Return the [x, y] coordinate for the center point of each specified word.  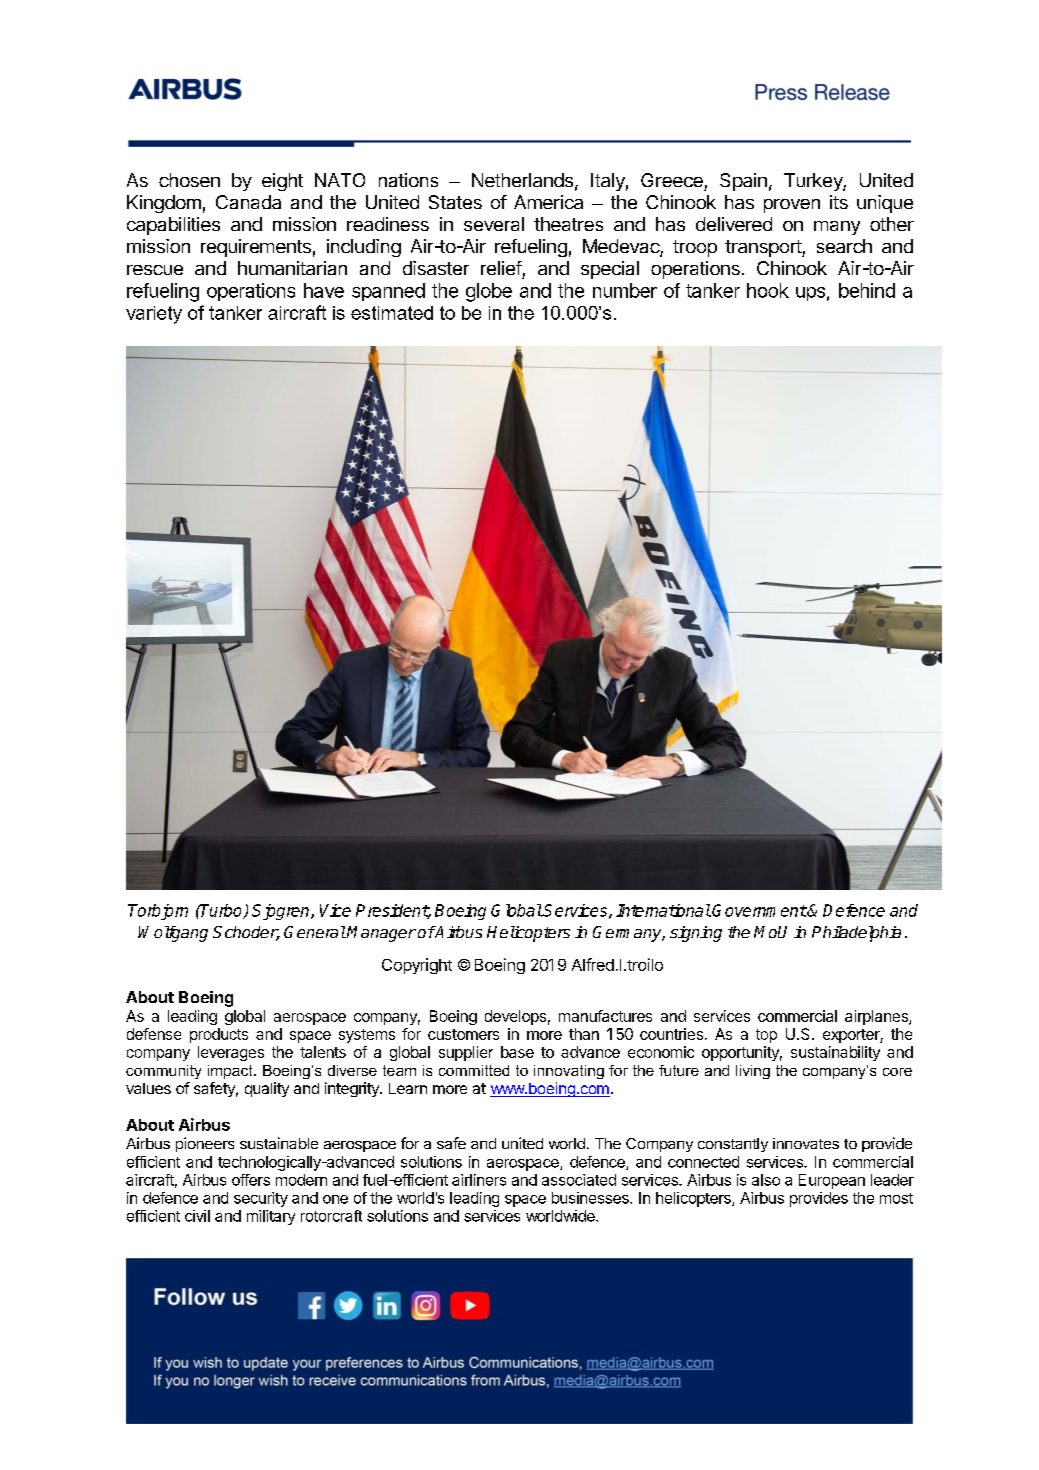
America [548, 202]
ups [810, 294]
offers [251, 1180]
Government [759, 910]
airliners [479, 1180]
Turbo [222, 911]
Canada [248, 202]
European [832, 1181]
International [663, 910]
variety [154, 315]
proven [792, 206]
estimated [392, 313]
